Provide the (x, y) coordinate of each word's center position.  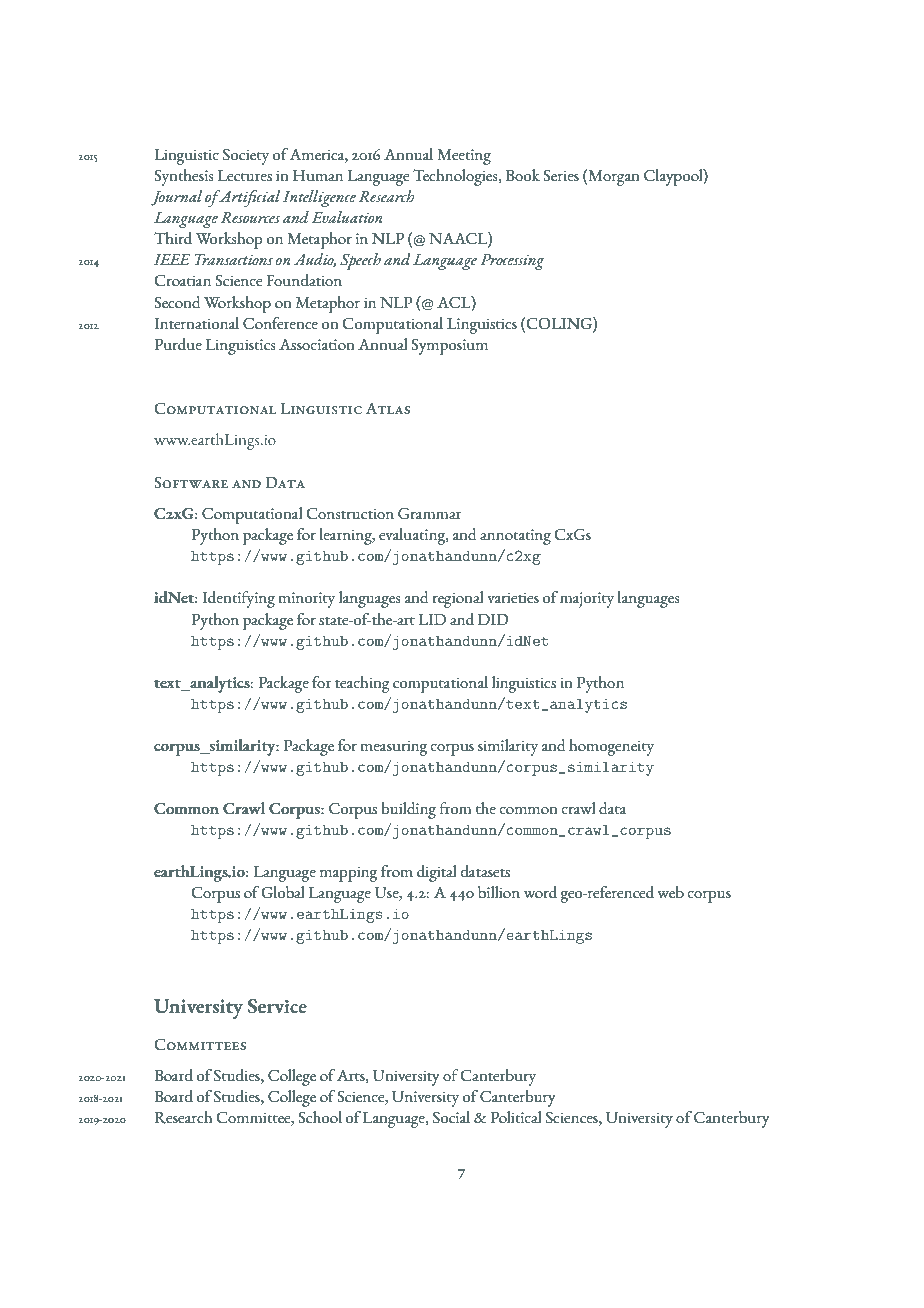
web (670, 892)
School (320, 1117)
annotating (515, 537)
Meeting (464, 157)
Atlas (388, 409)
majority (587, 600)
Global (282, 892)
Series (561, 175)
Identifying (238, 599)
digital (436, 873)
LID (432, 619)
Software (191, 482)
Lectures (245, 176)
